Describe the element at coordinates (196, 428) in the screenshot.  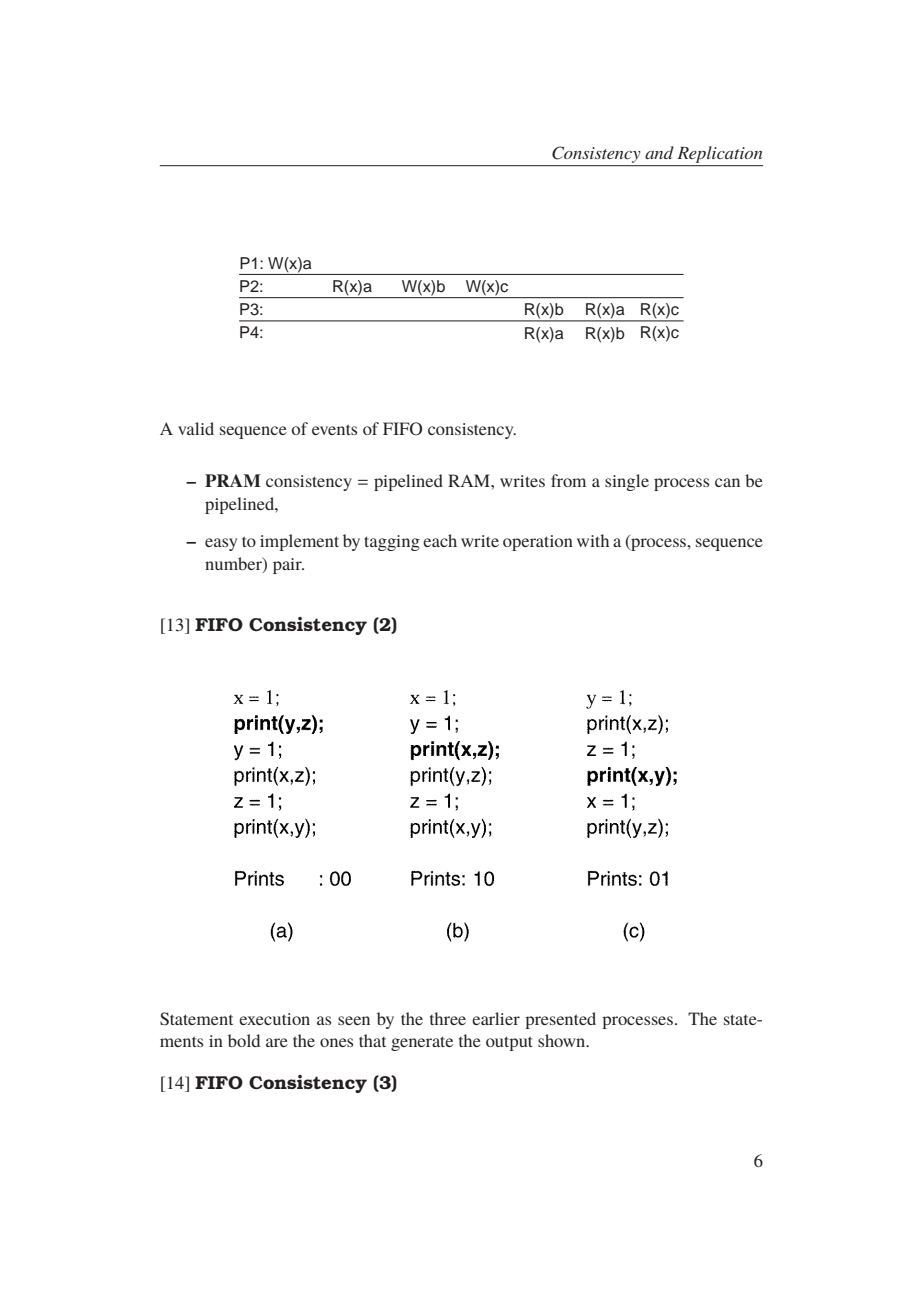
I see `valid` at that location.
